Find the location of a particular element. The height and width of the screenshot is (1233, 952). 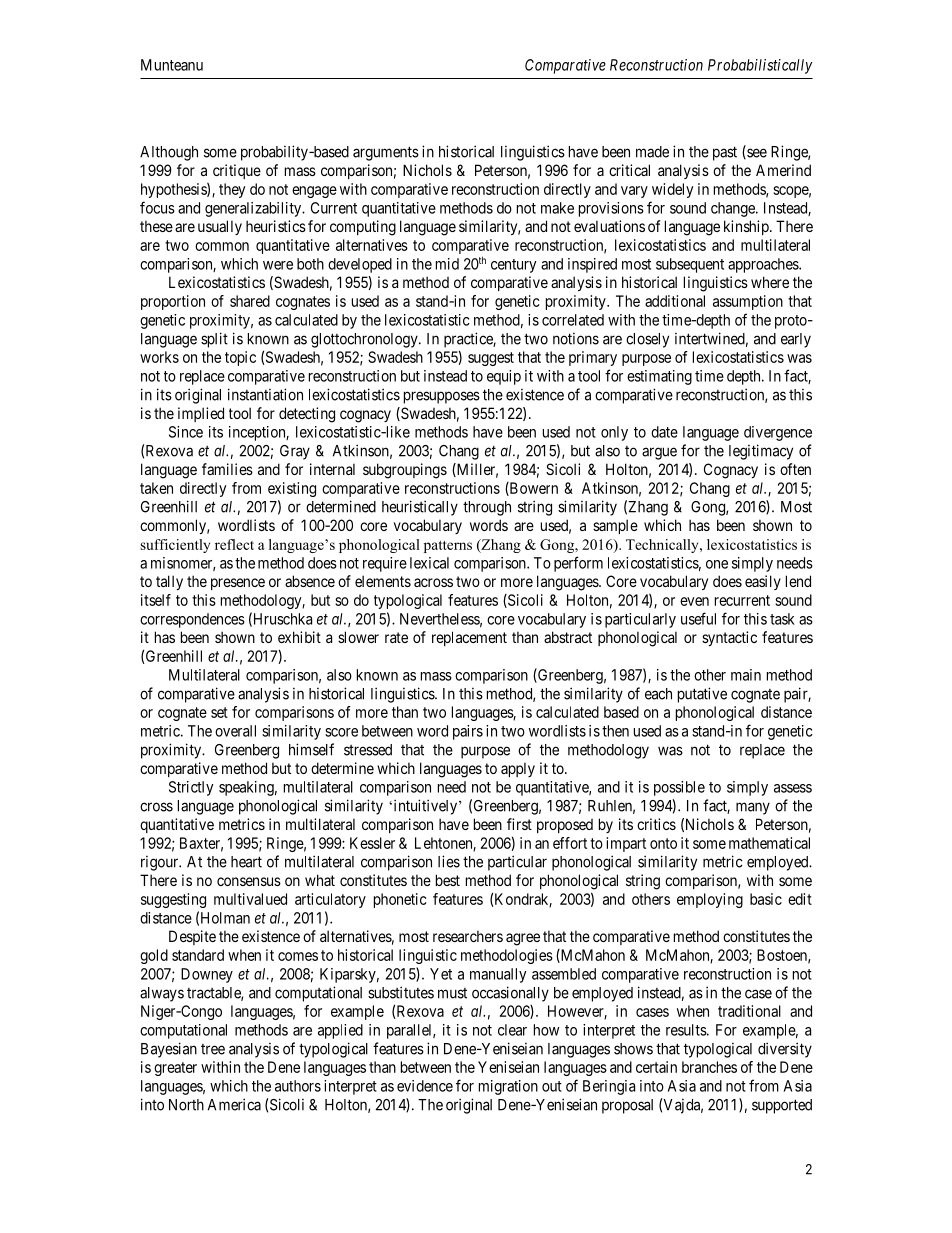

employing is located at coordinates (710, 900).
